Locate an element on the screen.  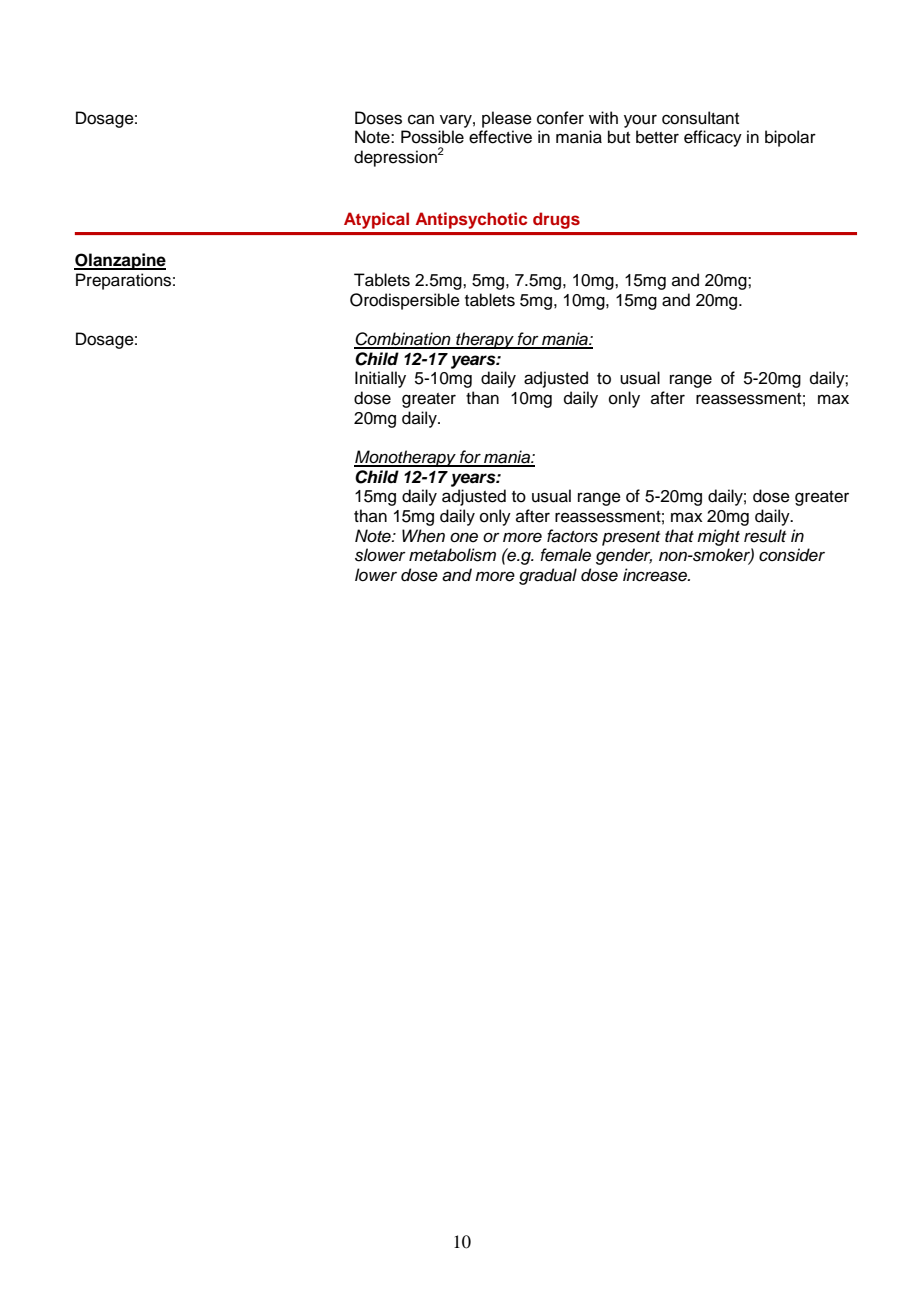
drugs is located at coordinates (556, 220).
